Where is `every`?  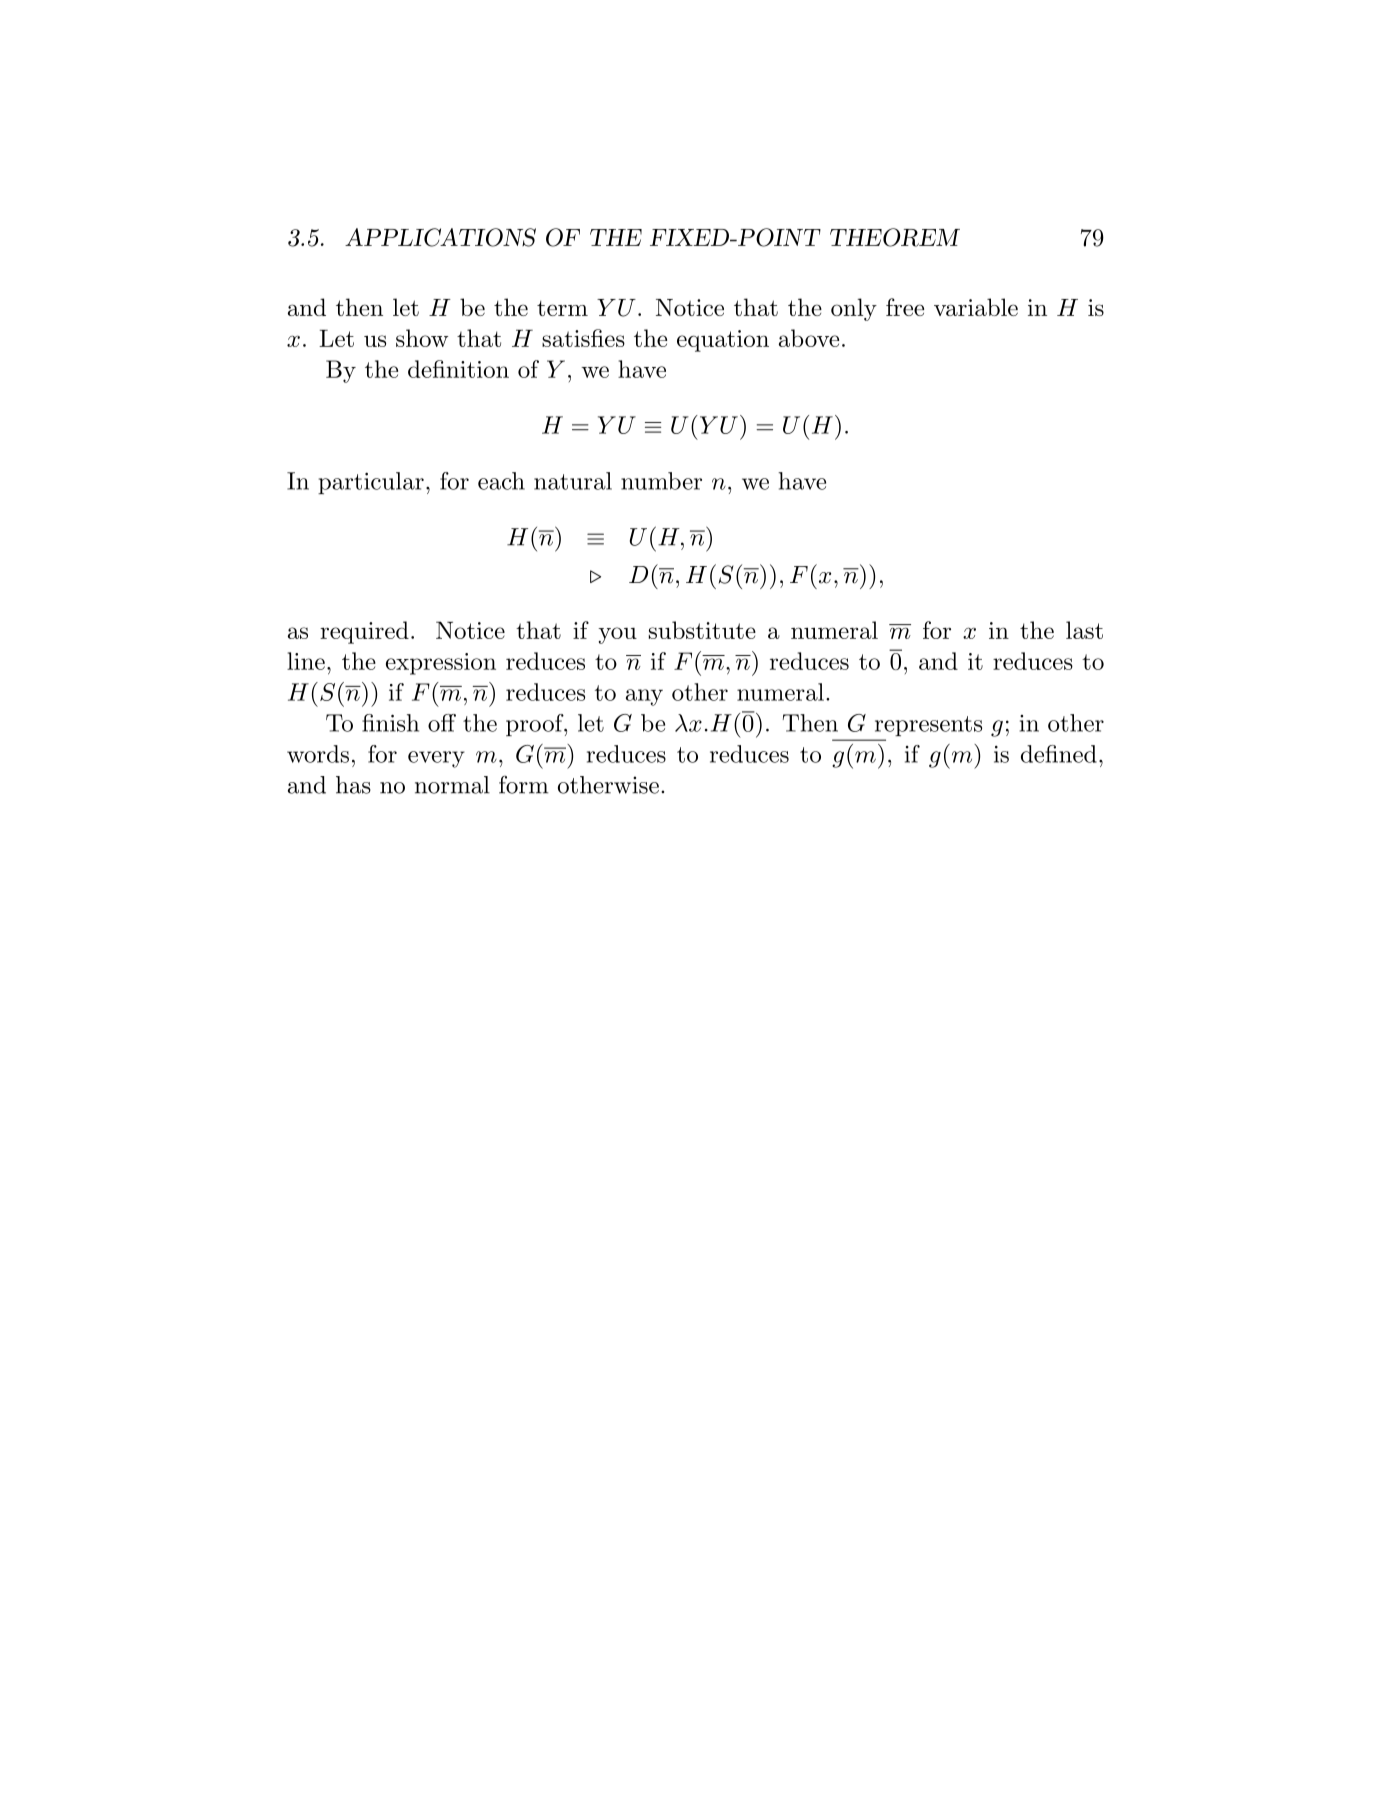 every is located at coordinates (436, 759).
